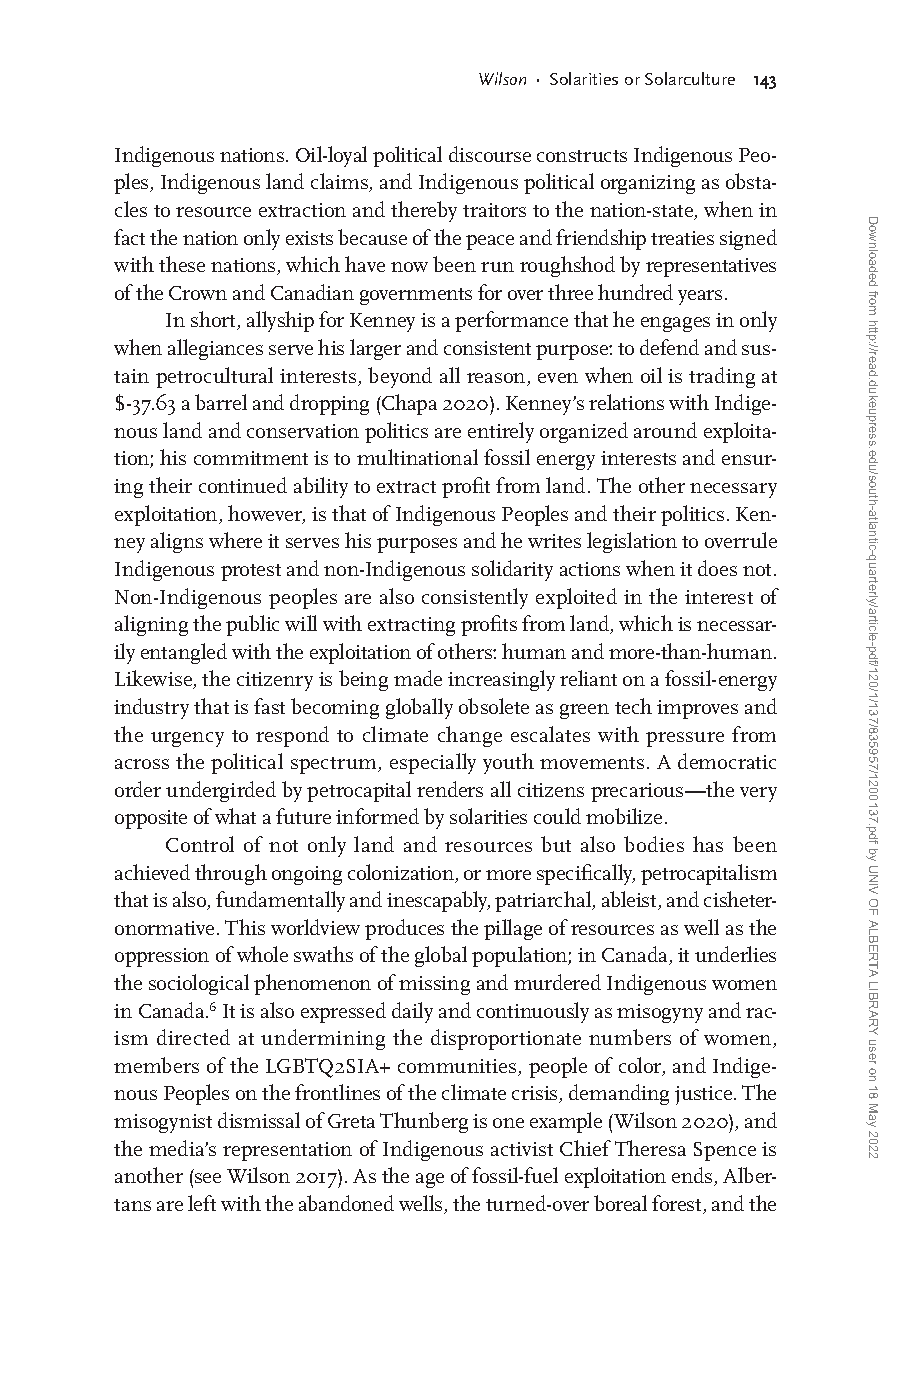 This screenshot has height=1376, width=918. Describe the element at coordinates (424, 1122) in the screenshot. I see `Thunberg` at that location.
